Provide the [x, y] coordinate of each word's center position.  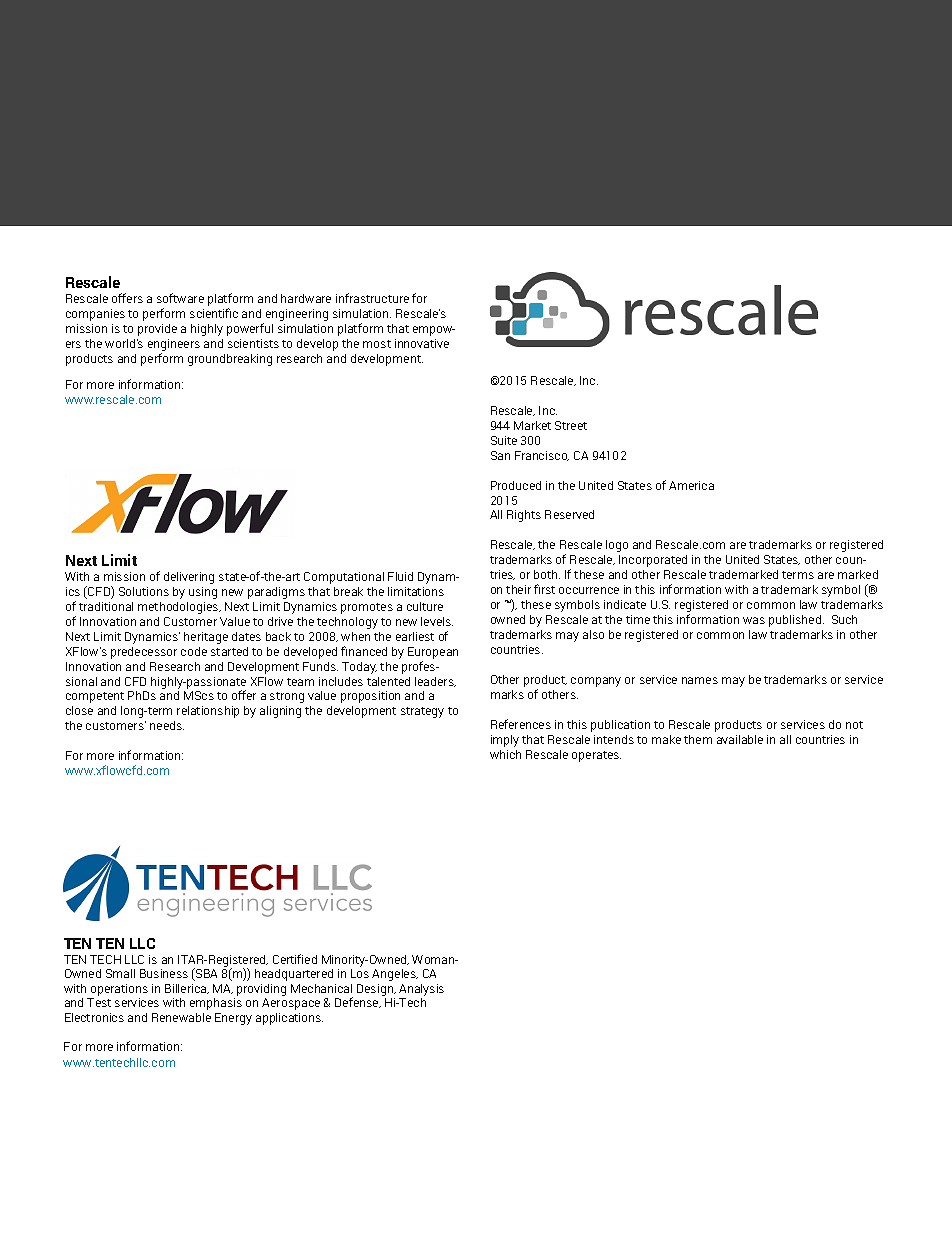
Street [571, 425]
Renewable [181, 1017]
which [505, 754]
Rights [524, 516]
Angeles [395, 975]
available [740, 739]
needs [167, 725]
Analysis [421, 991]
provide [157, 330]
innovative [422, 343]
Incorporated [653, 561]
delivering [189, 578]
